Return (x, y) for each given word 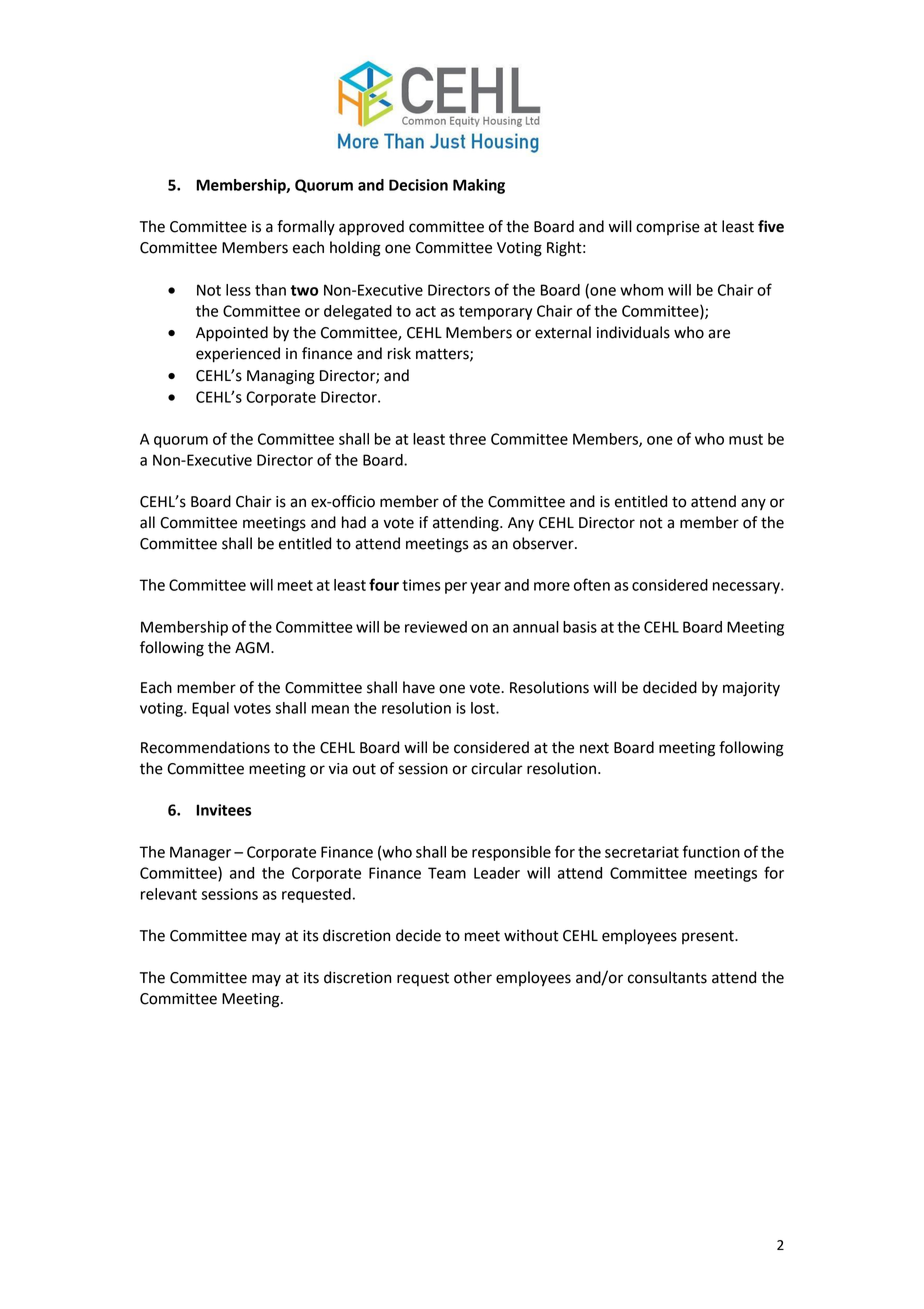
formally (306, 228)
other (473, 977)
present (709, 937)
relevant (169, 894)
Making (479, 186)
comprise (668, 228)
